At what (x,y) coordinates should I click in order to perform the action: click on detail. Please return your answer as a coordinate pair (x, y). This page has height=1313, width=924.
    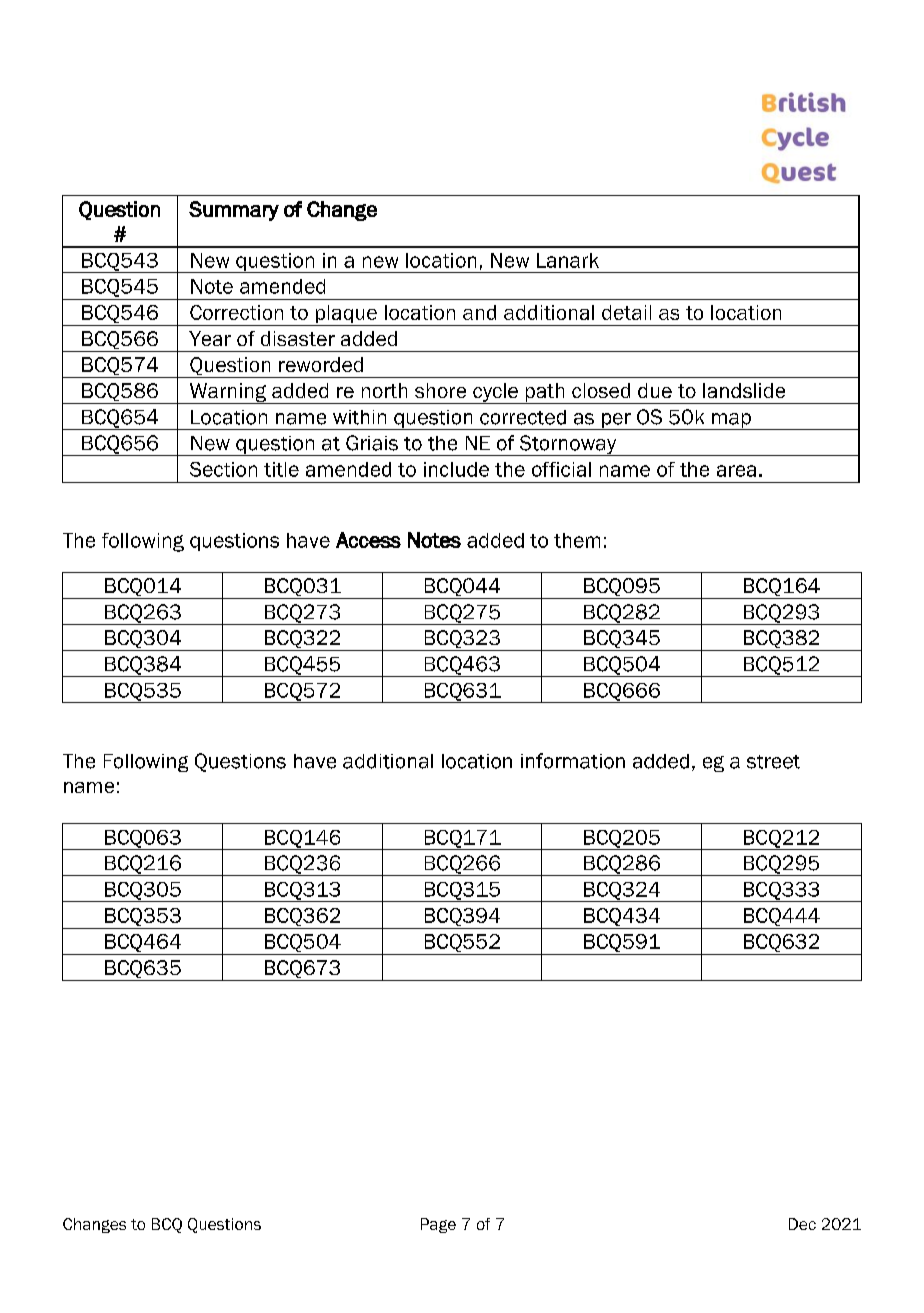
    Looking at the image, I should click on (626, 312).
